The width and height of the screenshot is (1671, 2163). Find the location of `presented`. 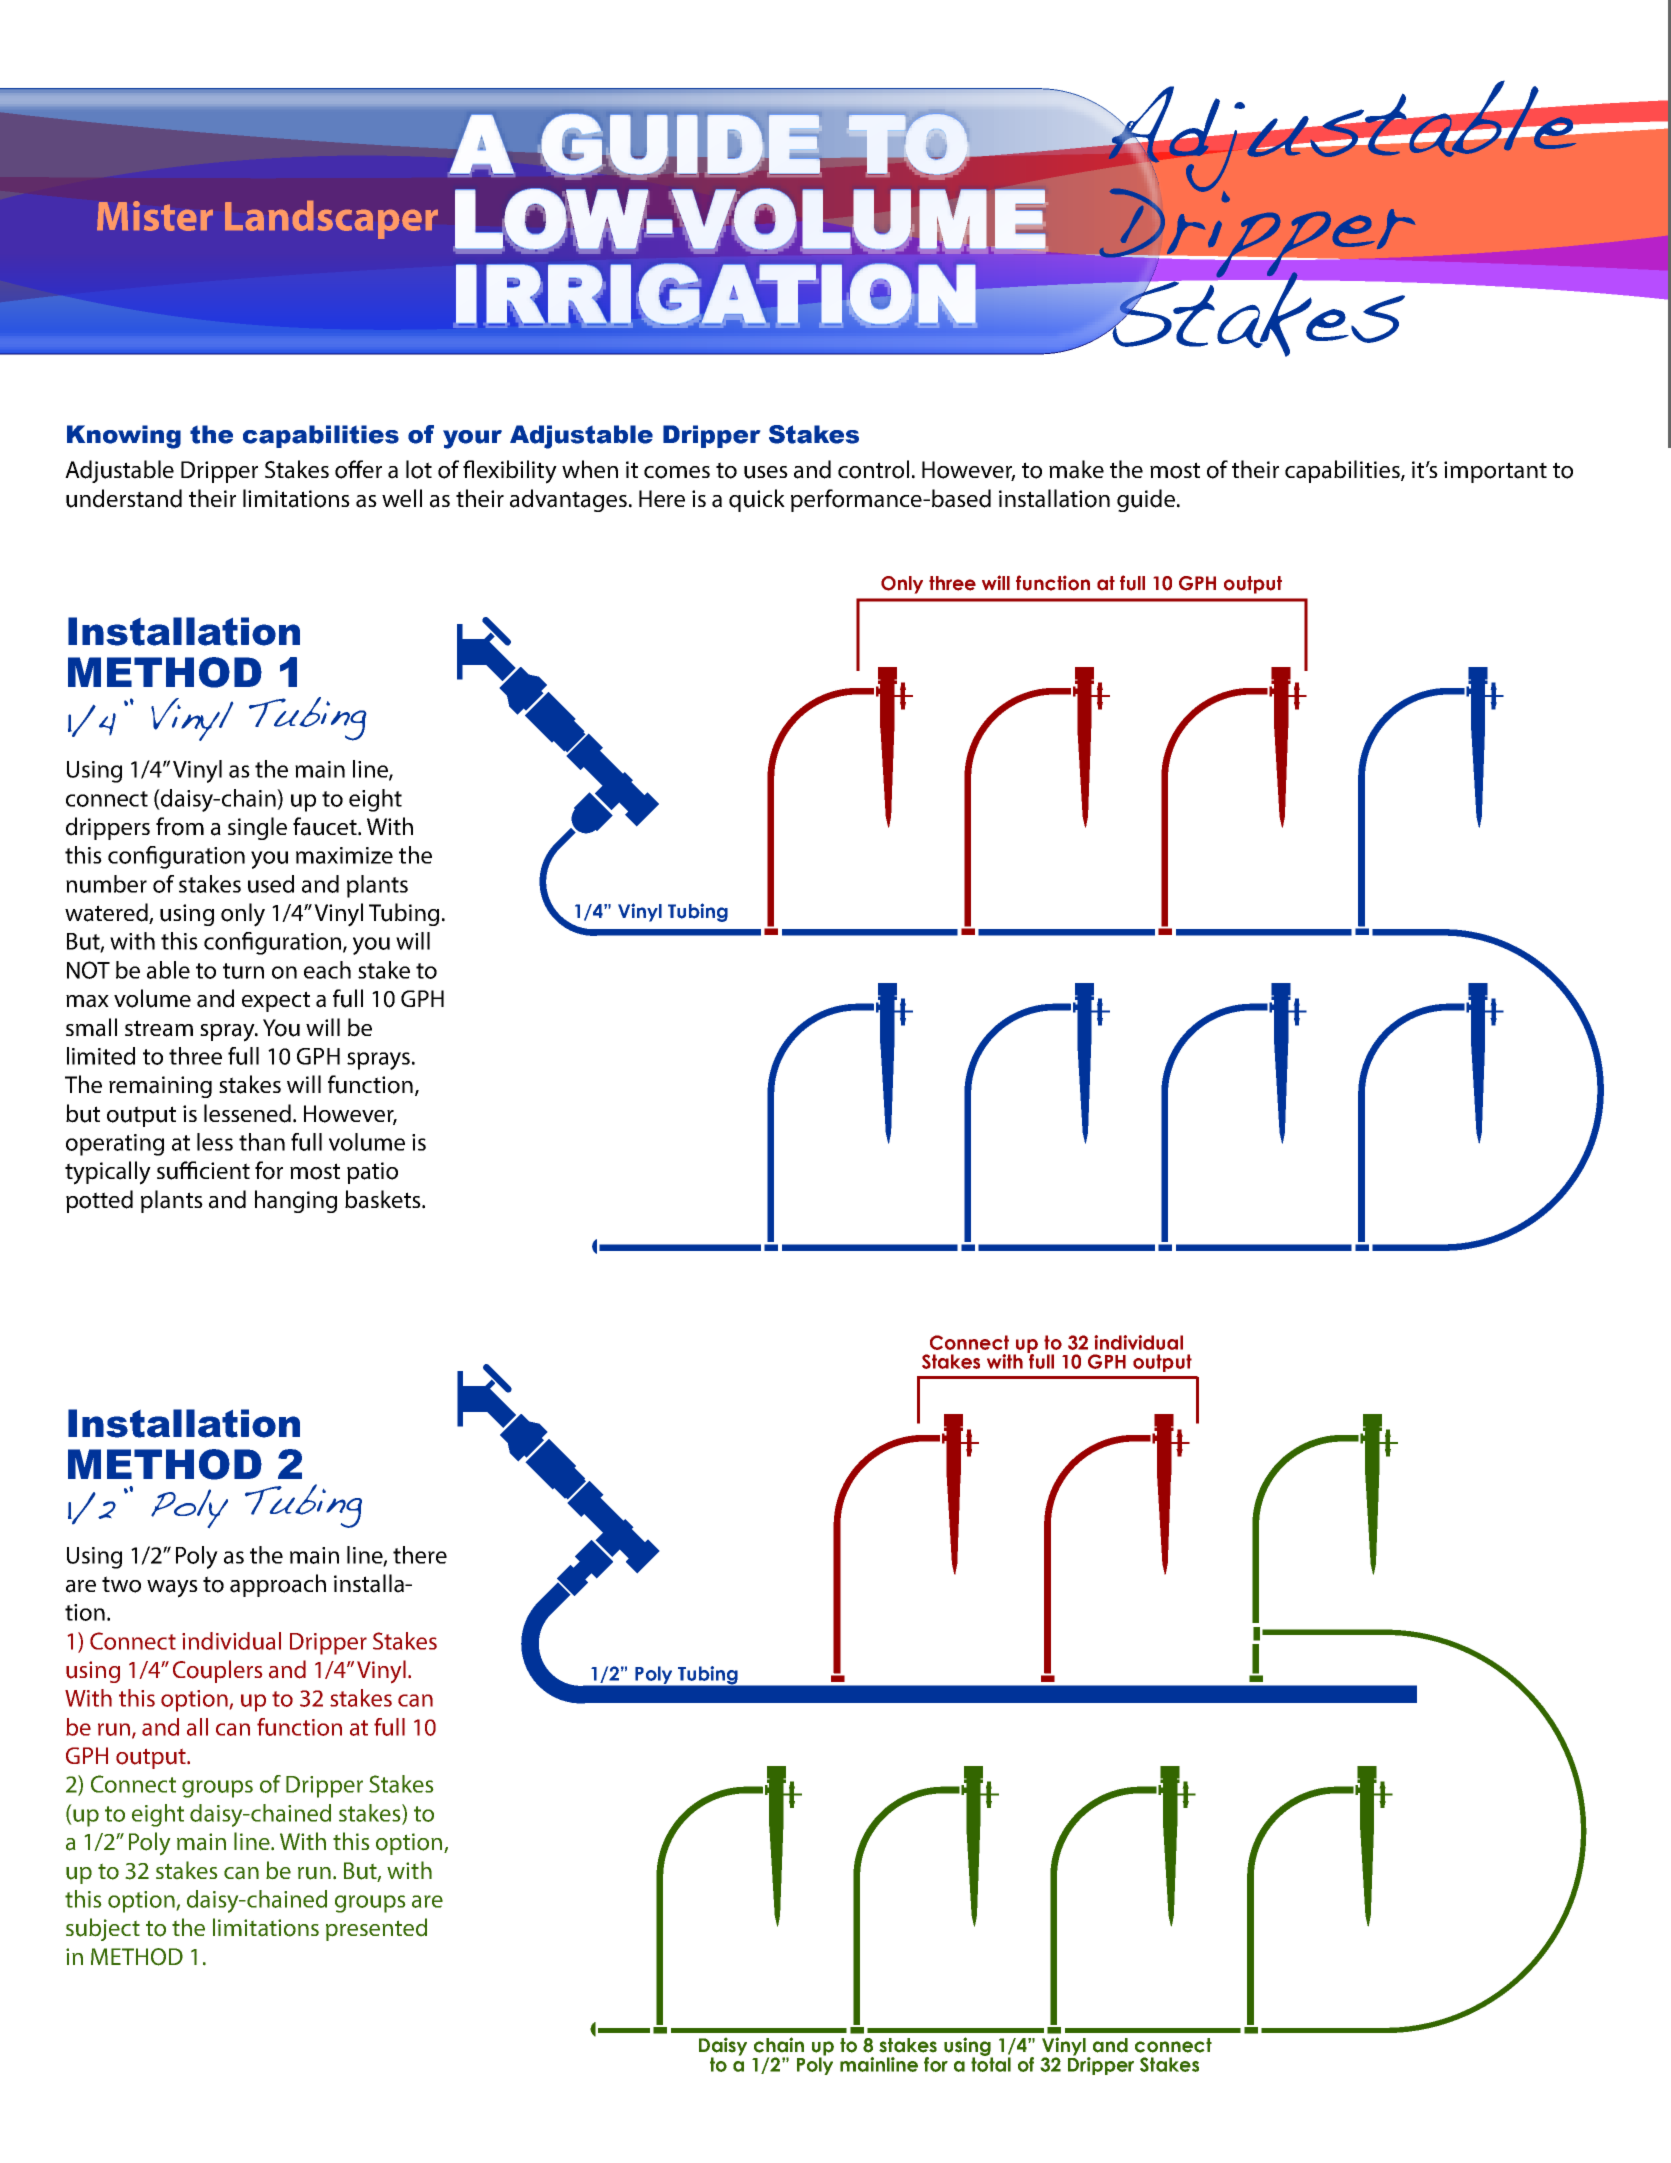

presented is located at coordinates (376, 1929).
